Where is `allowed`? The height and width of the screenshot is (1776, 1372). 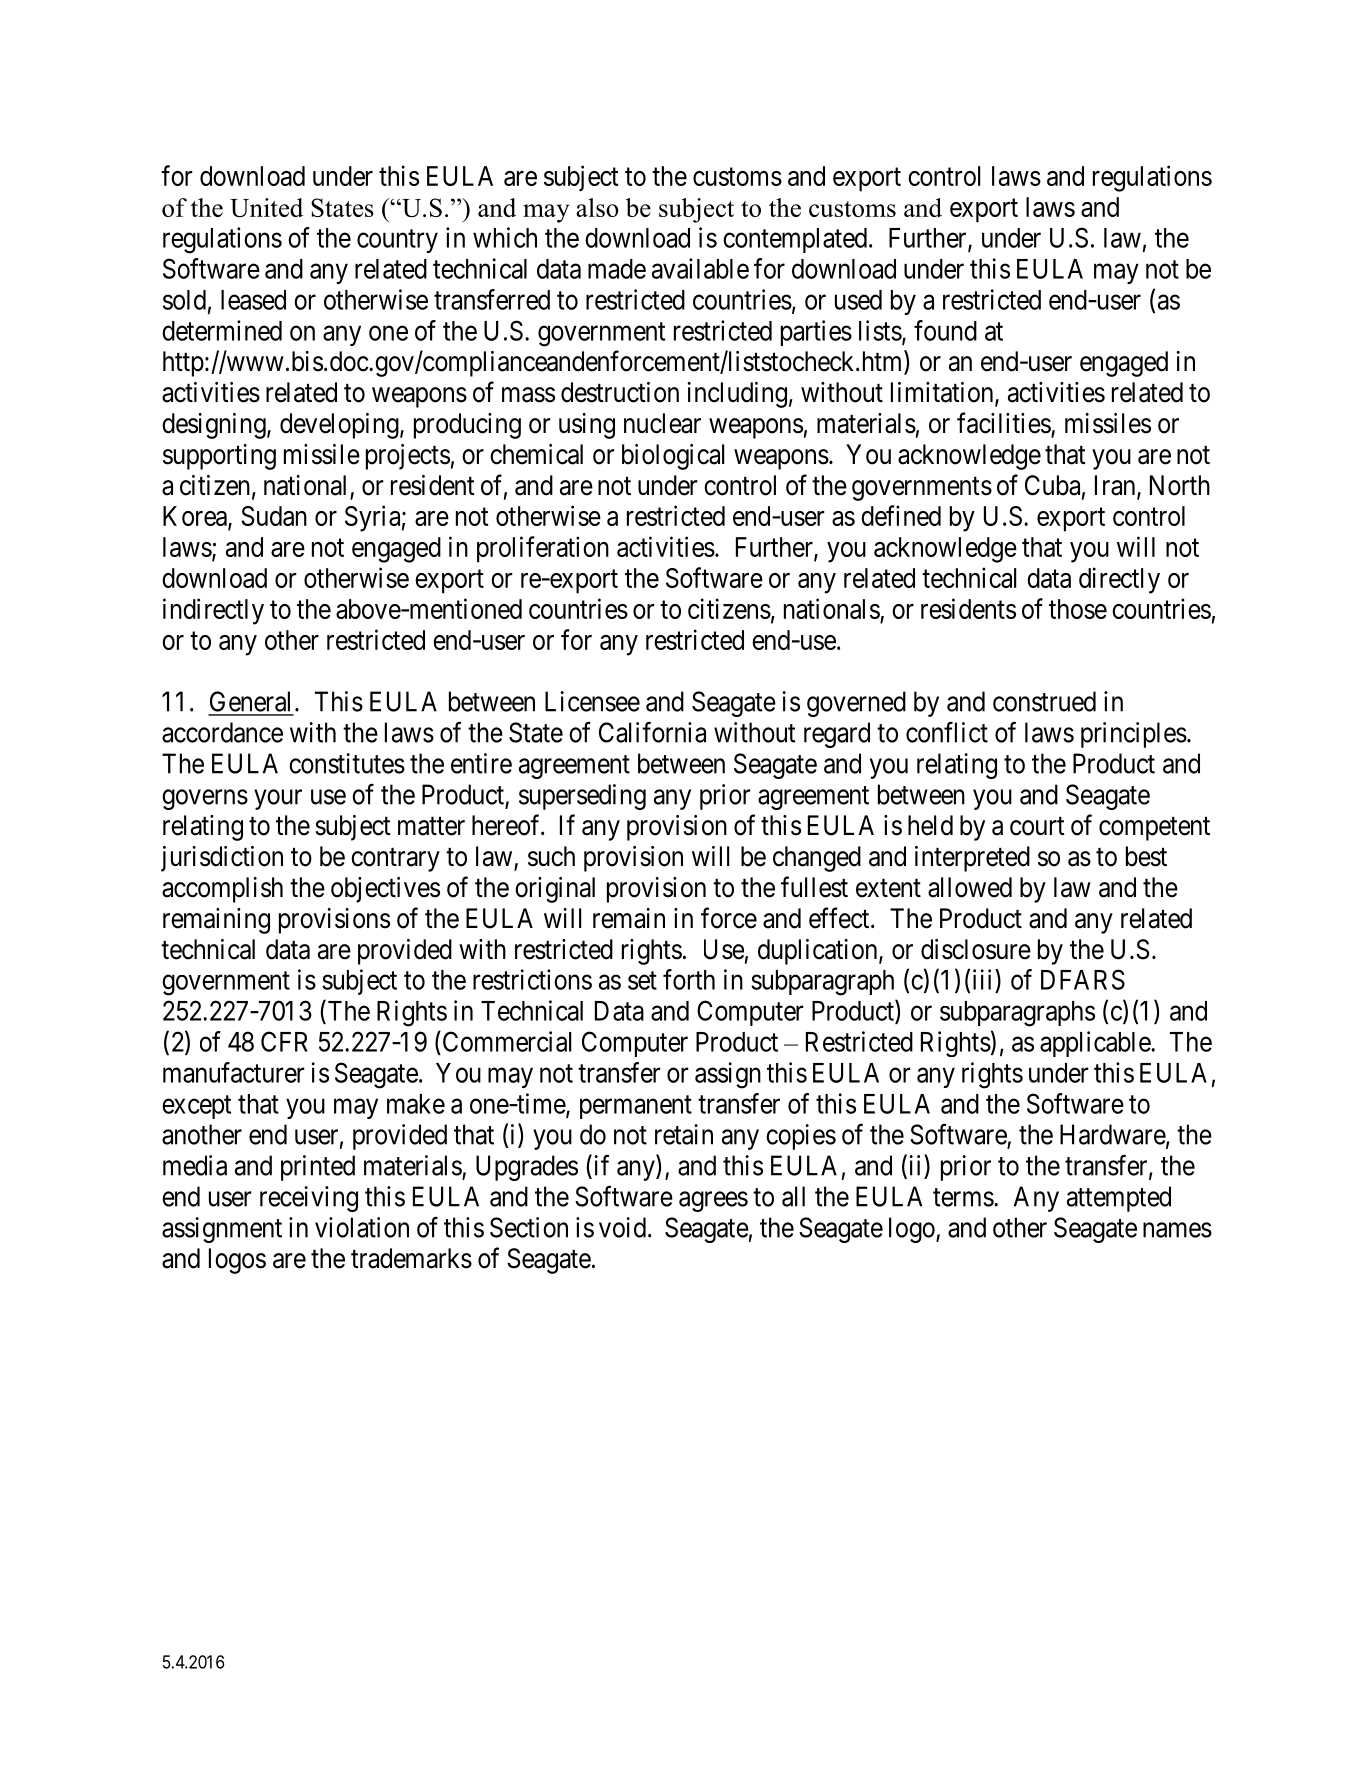 allowed is located at coordinates (970, 887).
